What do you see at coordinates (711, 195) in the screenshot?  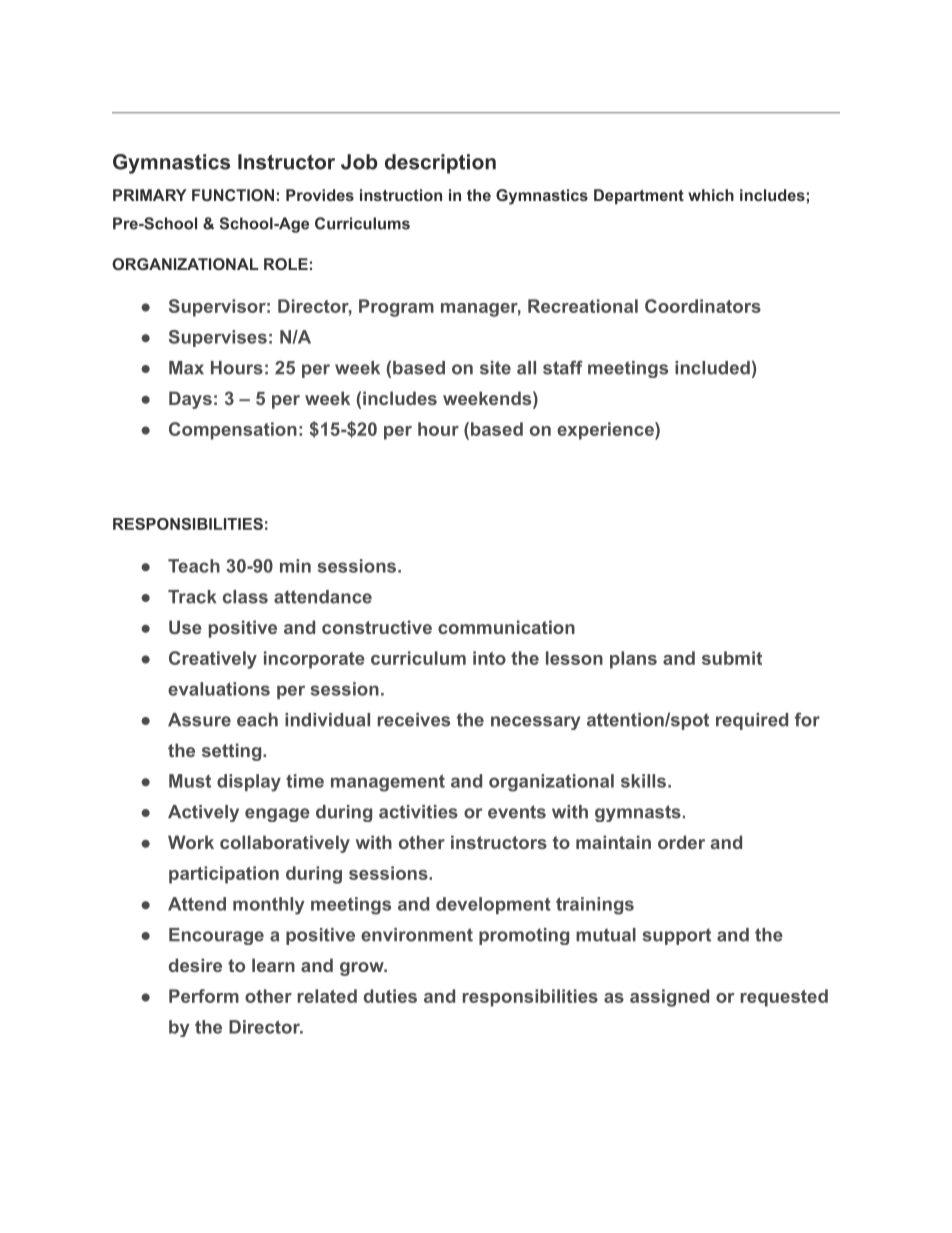 I see `which` at bounding box center [711, 195].
